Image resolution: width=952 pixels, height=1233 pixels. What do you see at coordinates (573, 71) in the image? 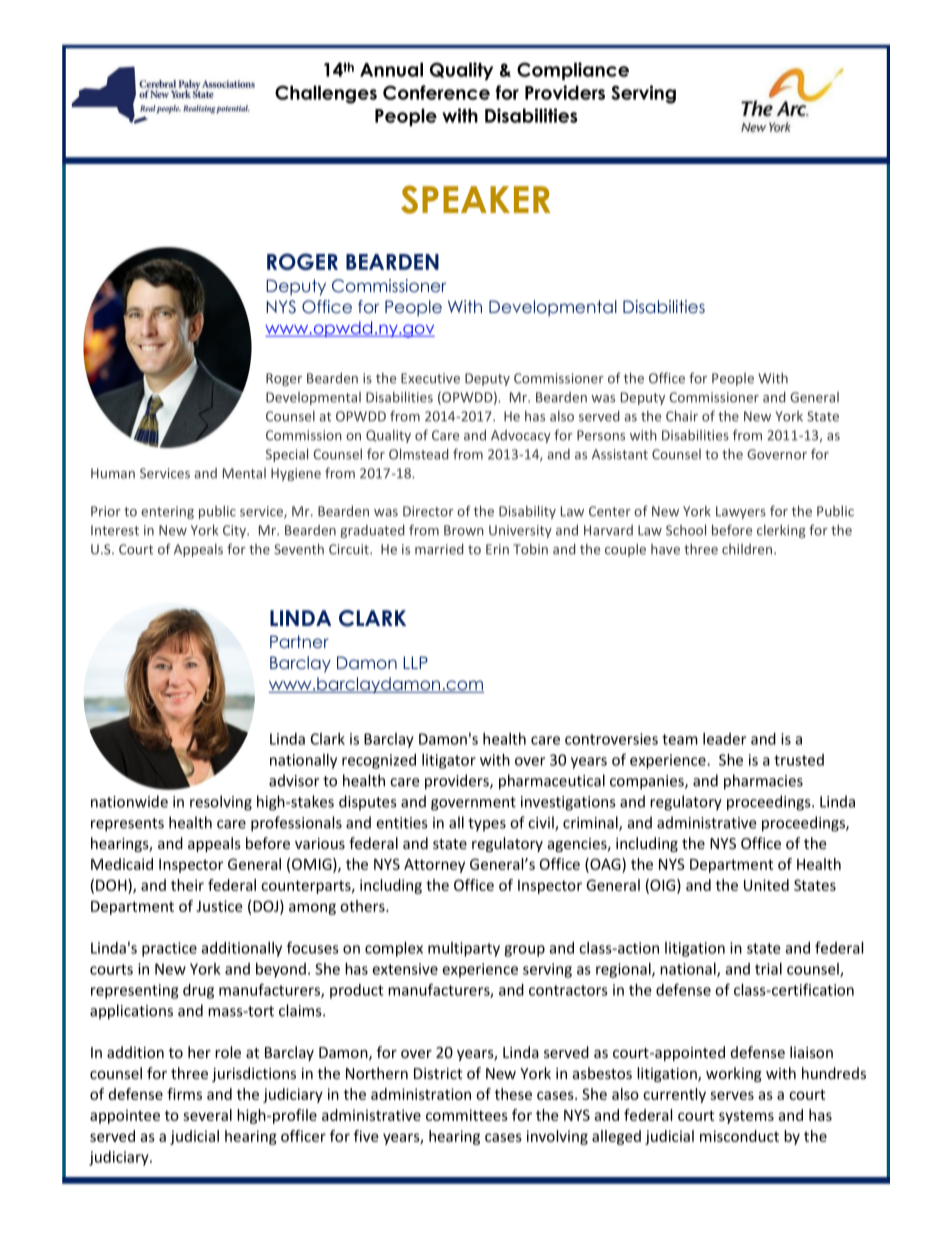
I see `Compliance` at bounding box center [573, 71].
